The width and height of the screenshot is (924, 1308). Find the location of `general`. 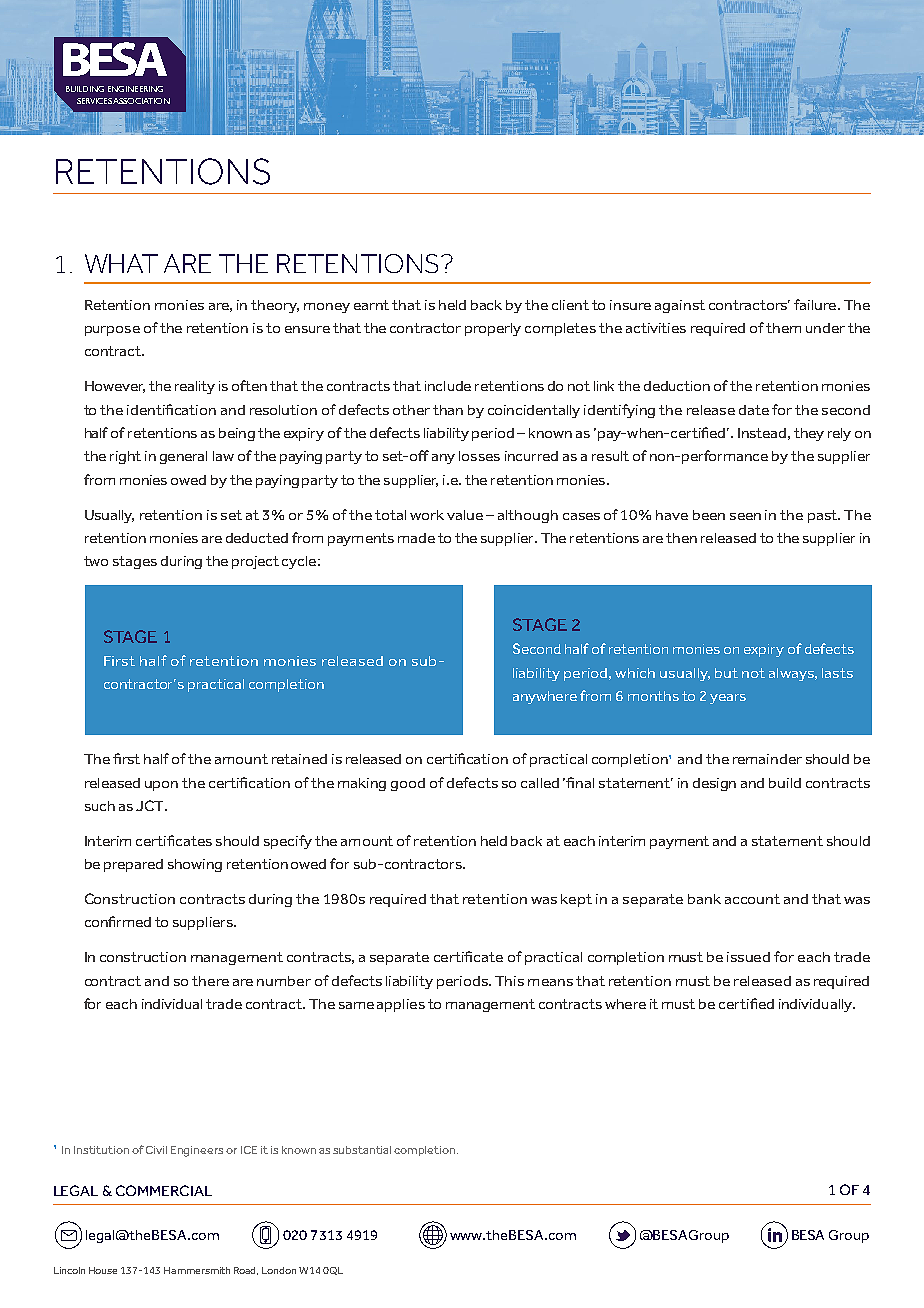

general is located at coordinates (183, 457).
